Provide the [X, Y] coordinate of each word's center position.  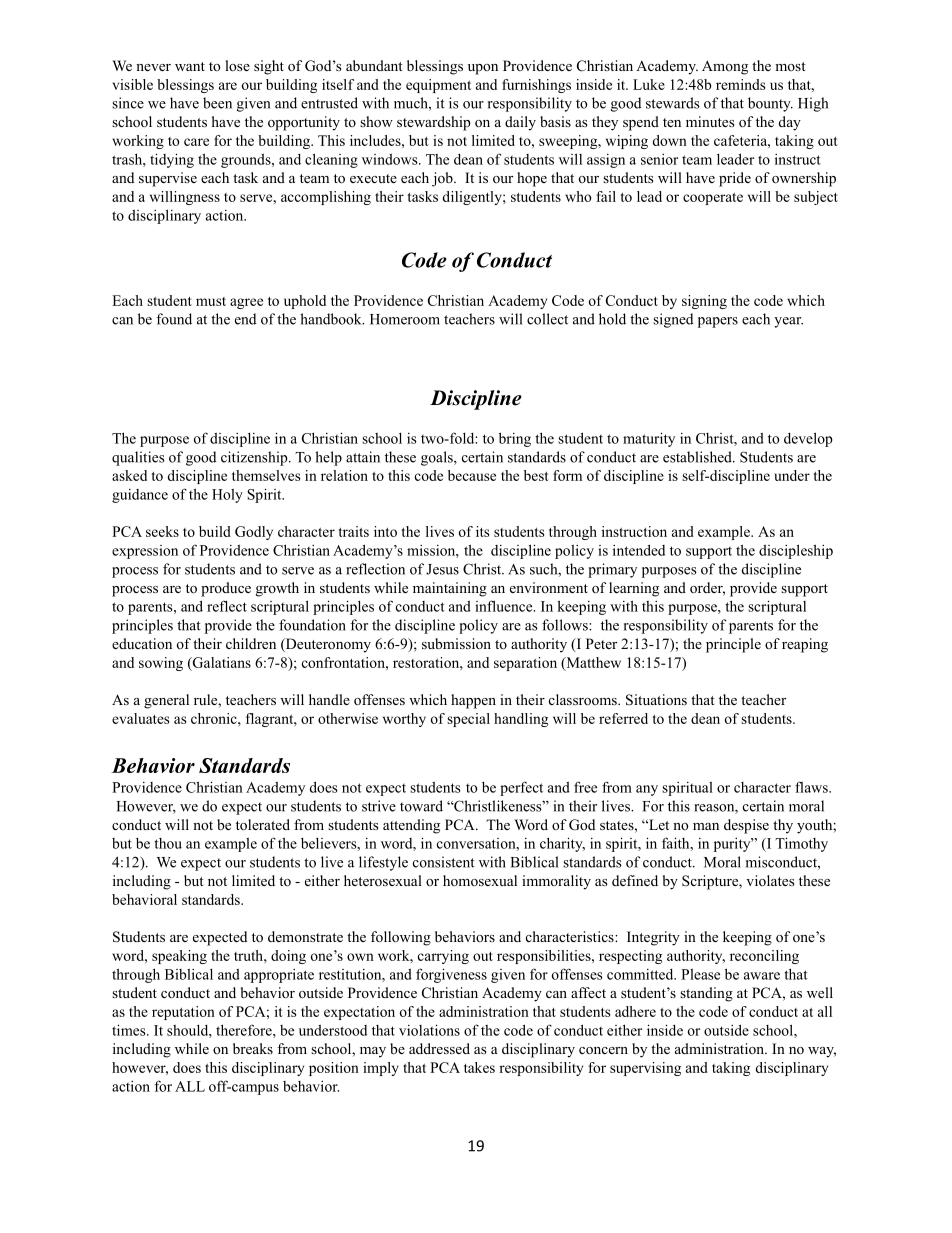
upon [483, 69]
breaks [253, 1048]
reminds [740, 84]
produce [226, 589]
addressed [439, 1048]
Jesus [442, 569]
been [217, 103]
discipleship [796, 551]
